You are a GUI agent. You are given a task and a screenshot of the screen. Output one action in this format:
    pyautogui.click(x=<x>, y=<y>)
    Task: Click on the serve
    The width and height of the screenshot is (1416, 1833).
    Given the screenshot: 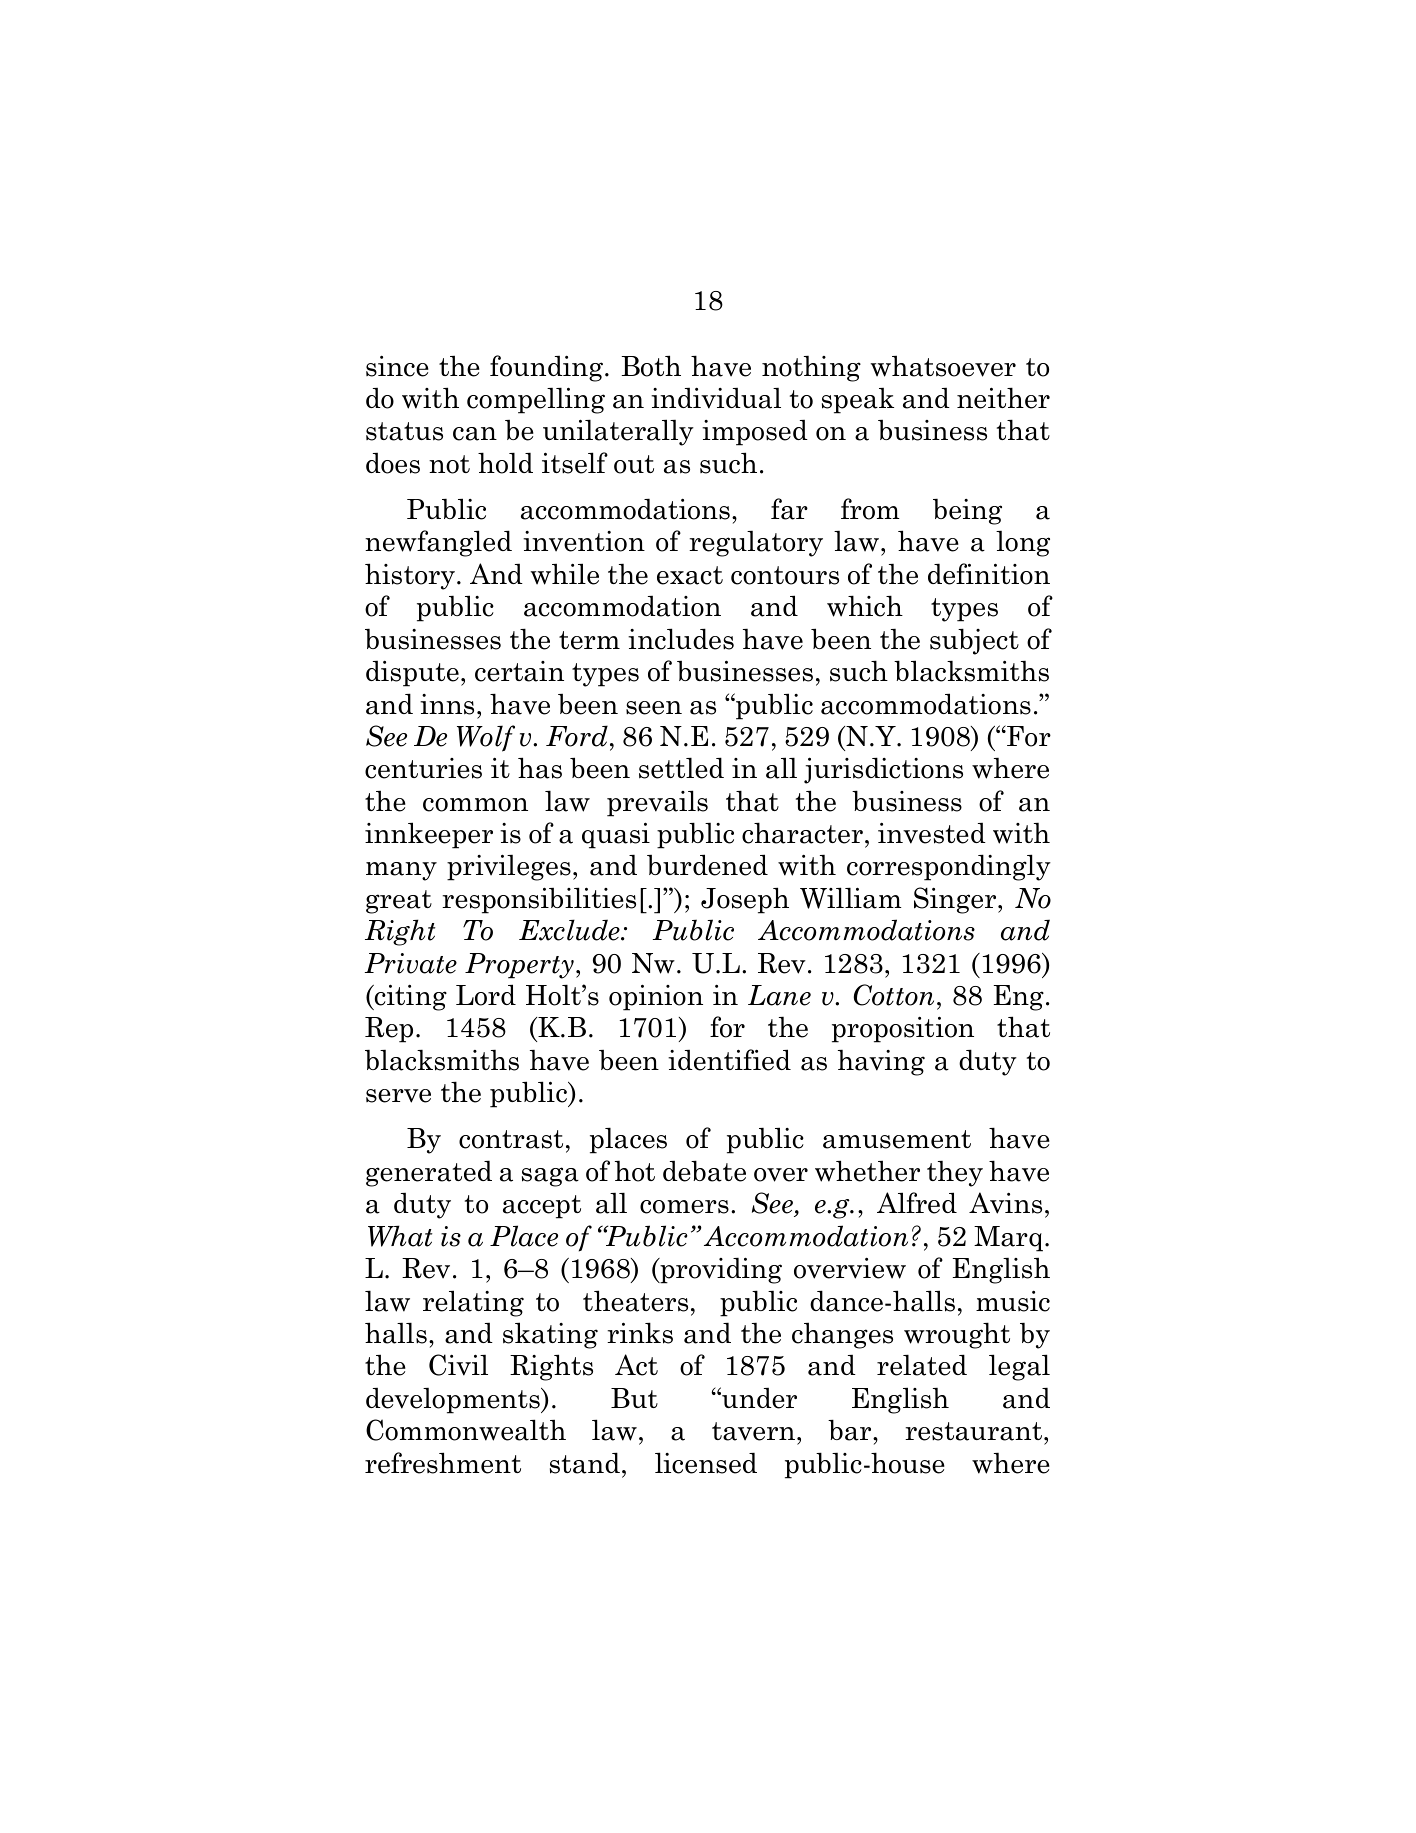 What is the action you would take?
    pyautogui.click(x=398, y=1096)
